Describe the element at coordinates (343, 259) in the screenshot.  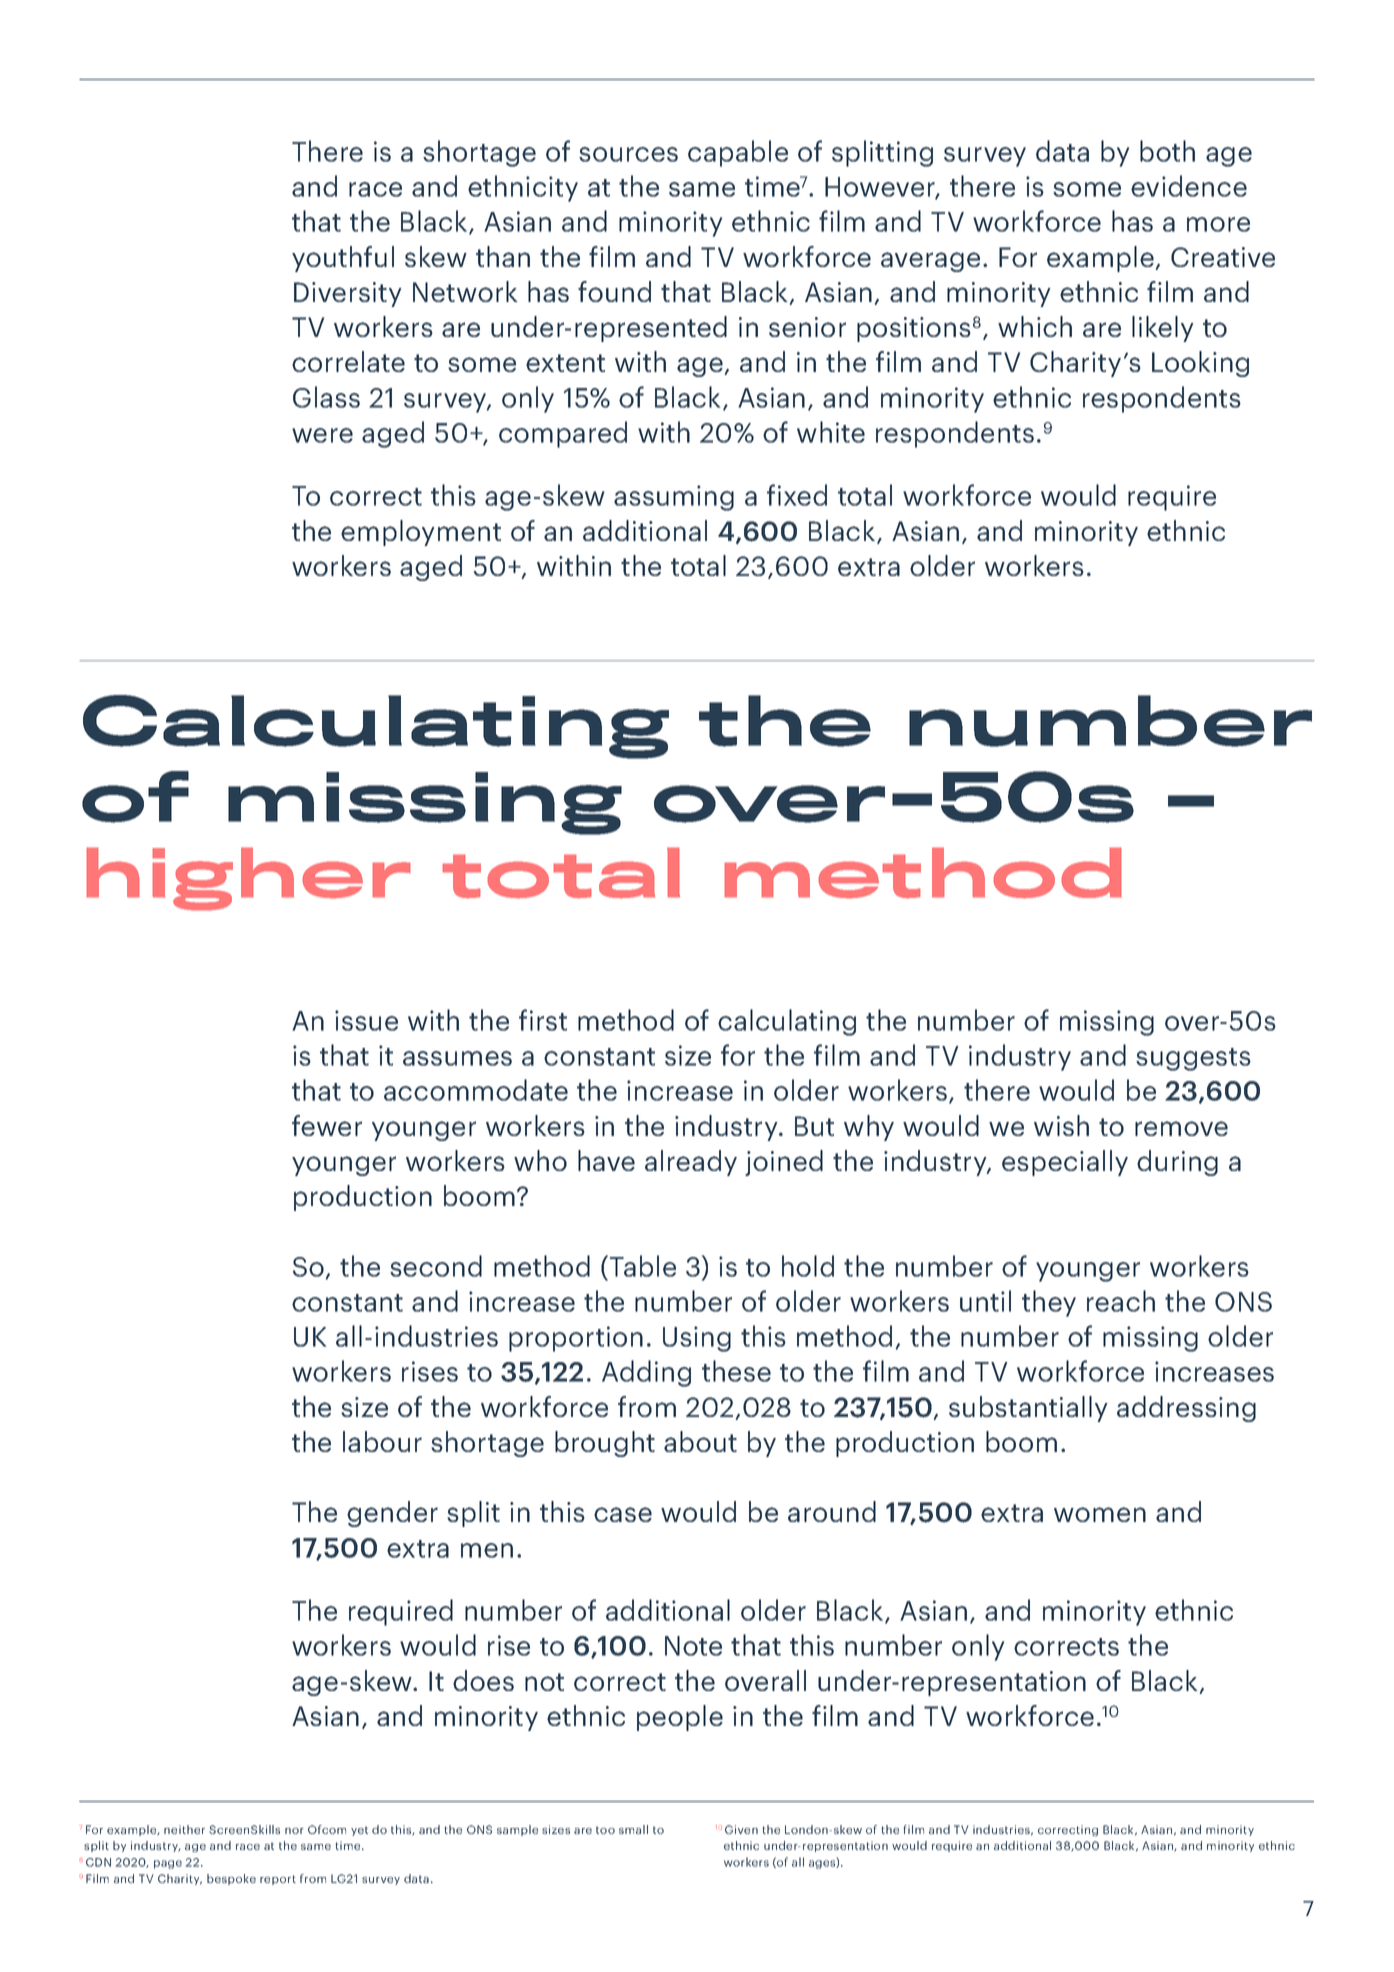
I see `youthful` at that location.
